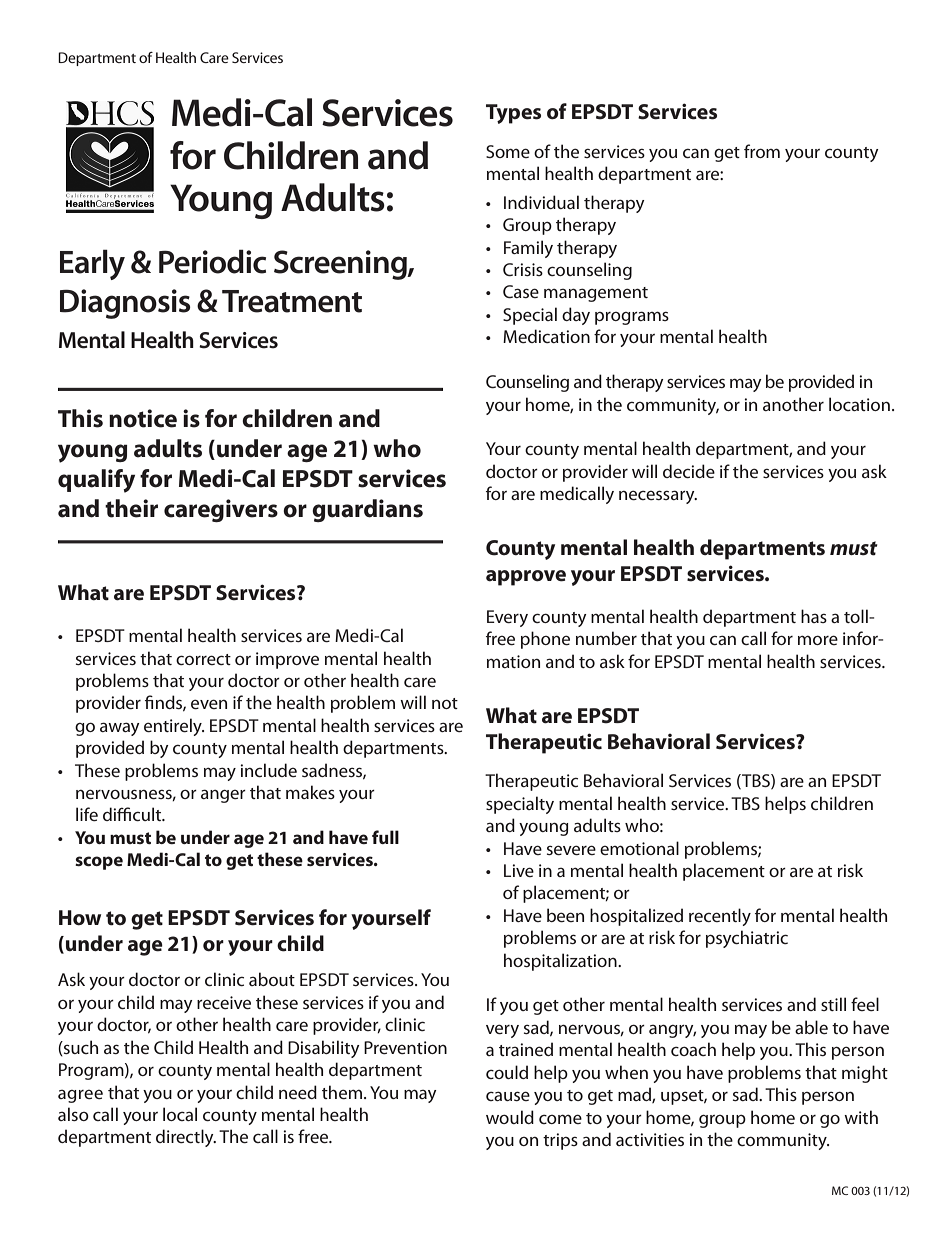 This image has height=1233, width=952. What do you see at coordinates (203, 659) in the image?
I see `correct` at bounding box center [203, 659].
